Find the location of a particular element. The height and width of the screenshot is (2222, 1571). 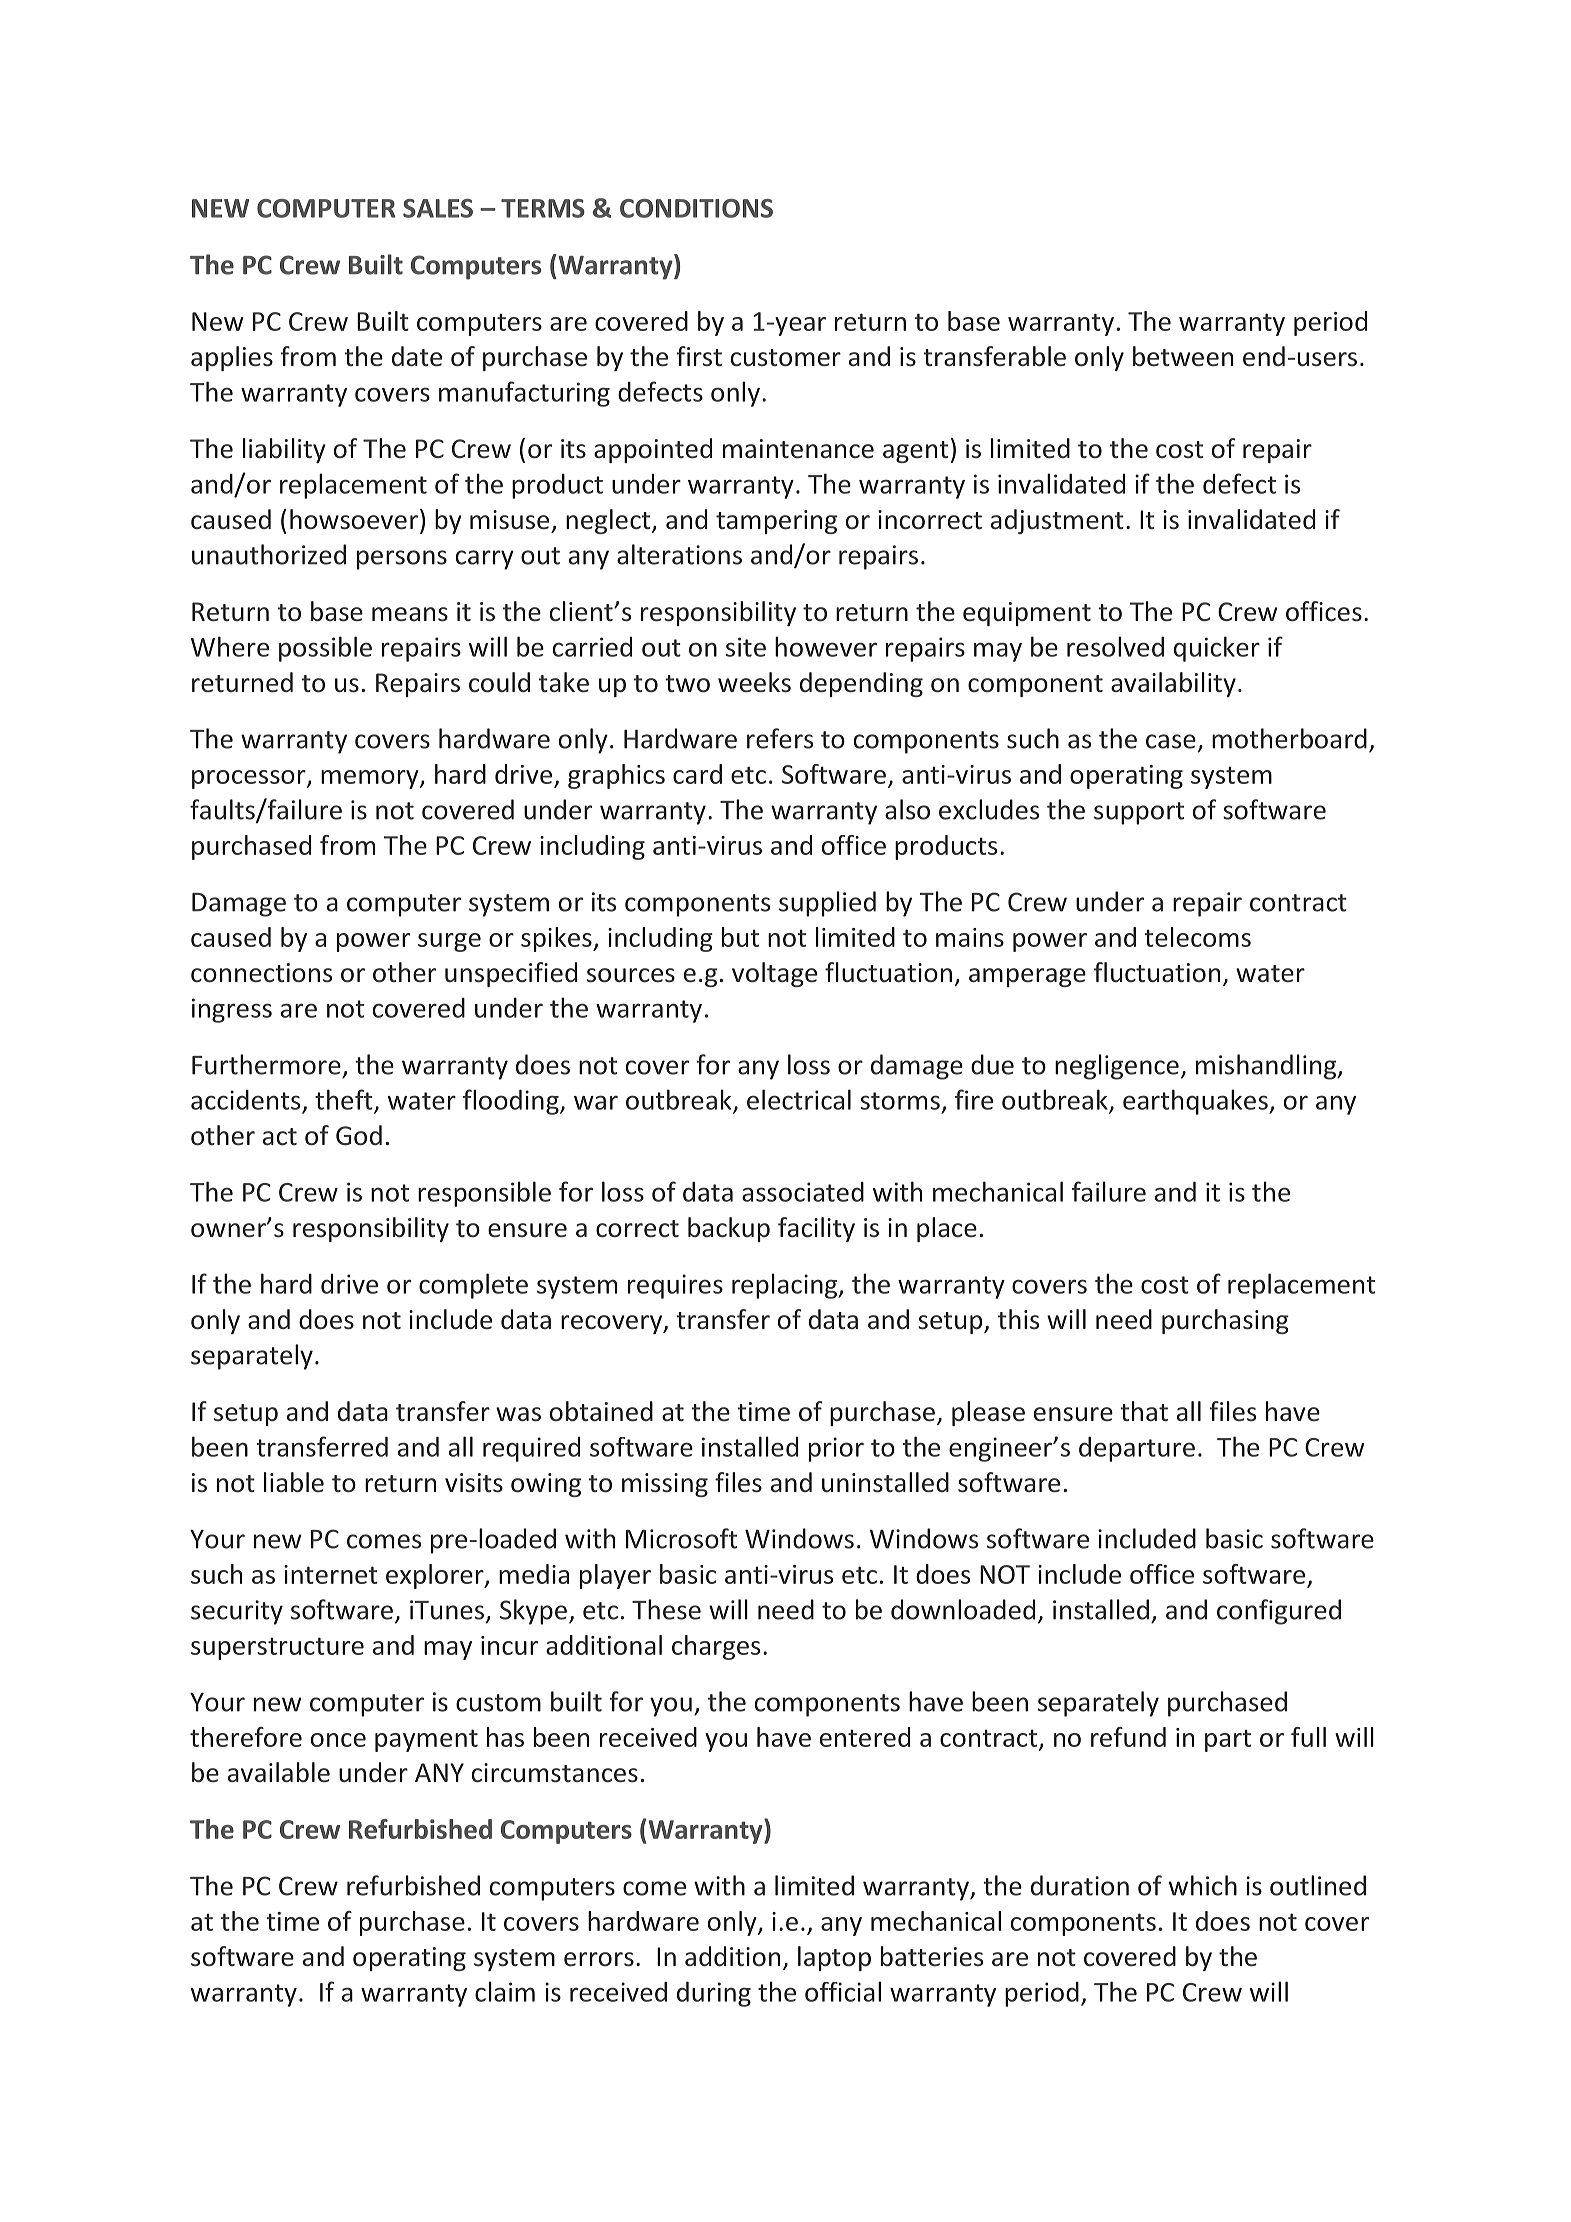

between is located at coordinates (1183, 356).
